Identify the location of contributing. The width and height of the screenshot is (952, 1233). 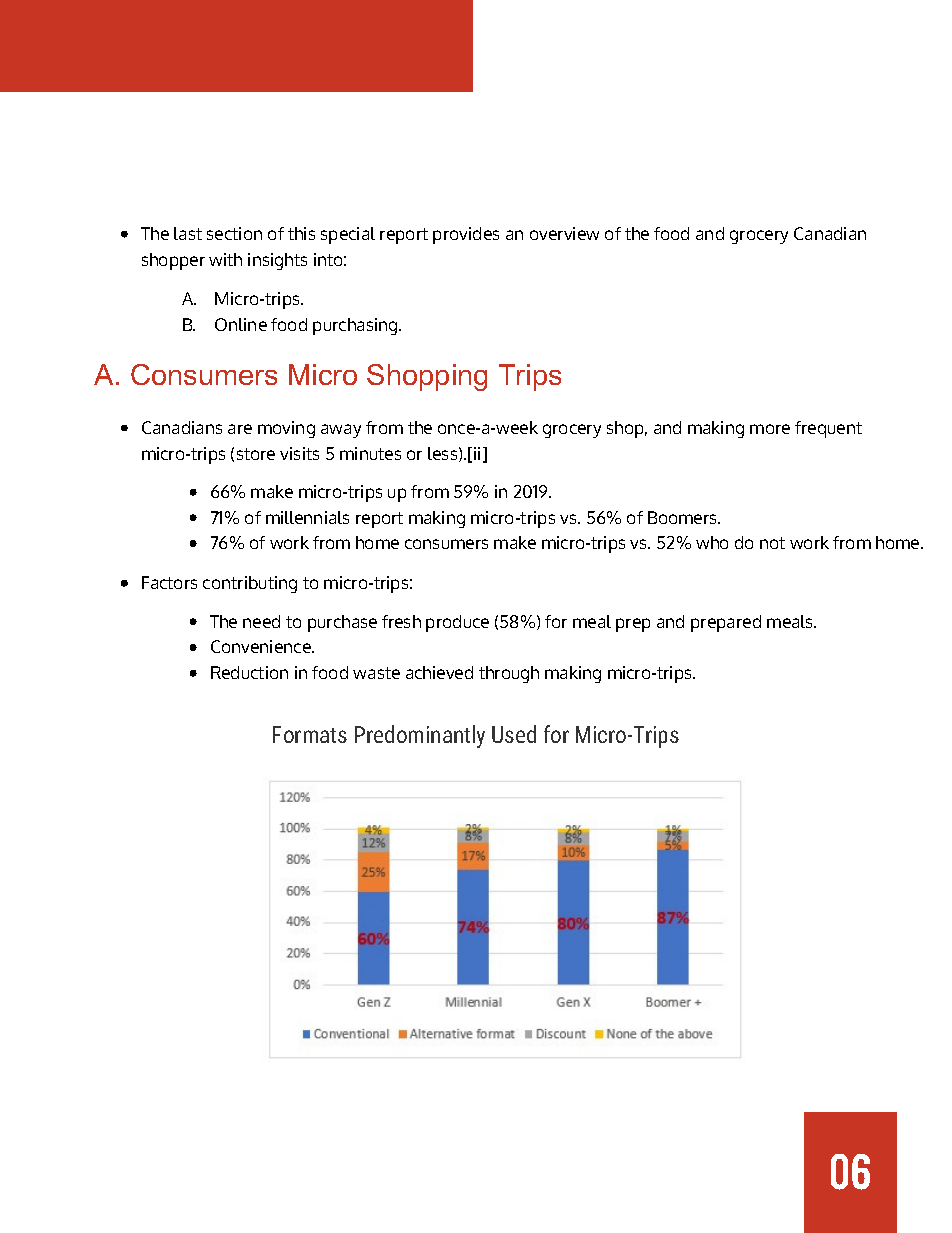
(250, 584).
